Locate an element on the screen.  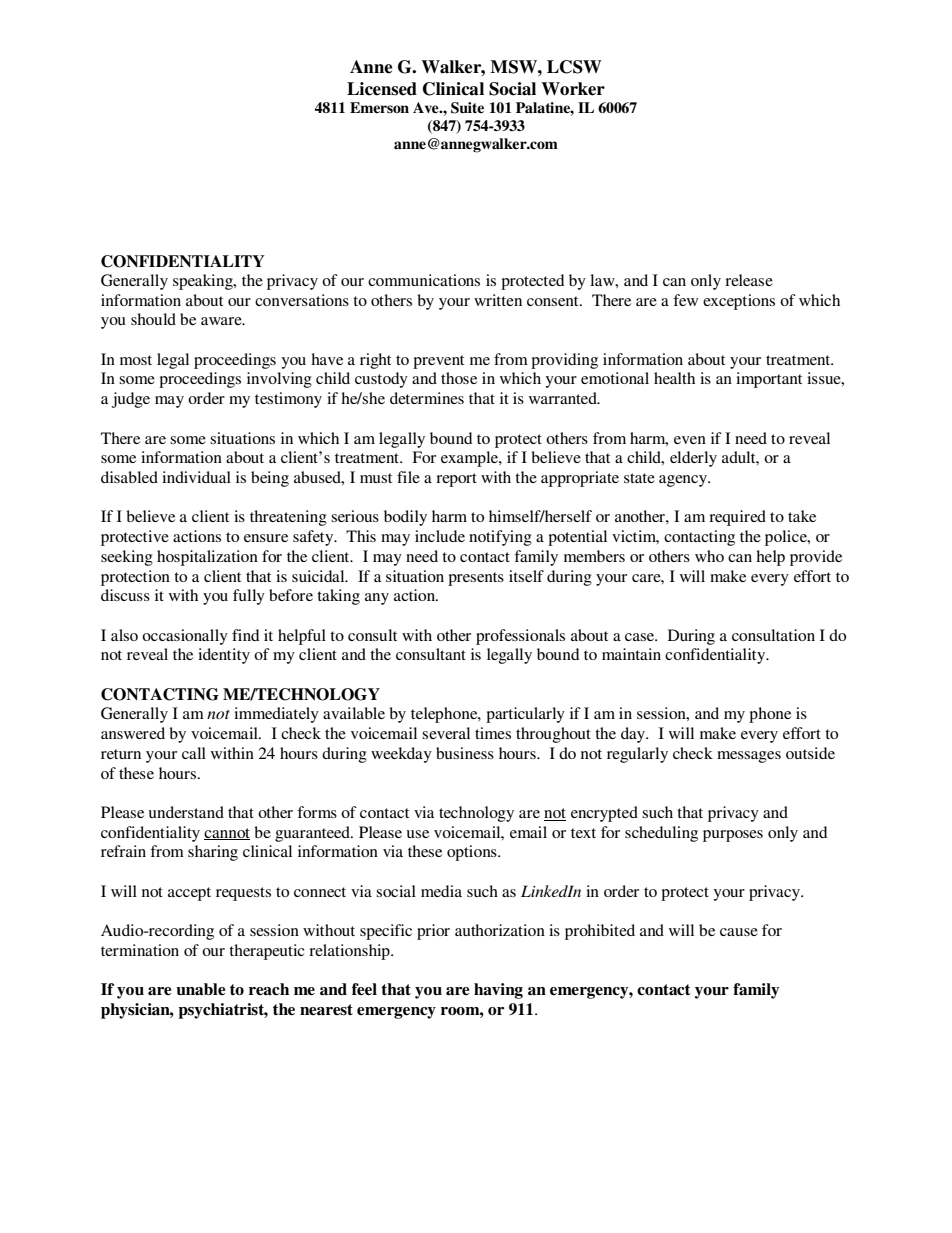
should is located at coordinates (153, 319).
